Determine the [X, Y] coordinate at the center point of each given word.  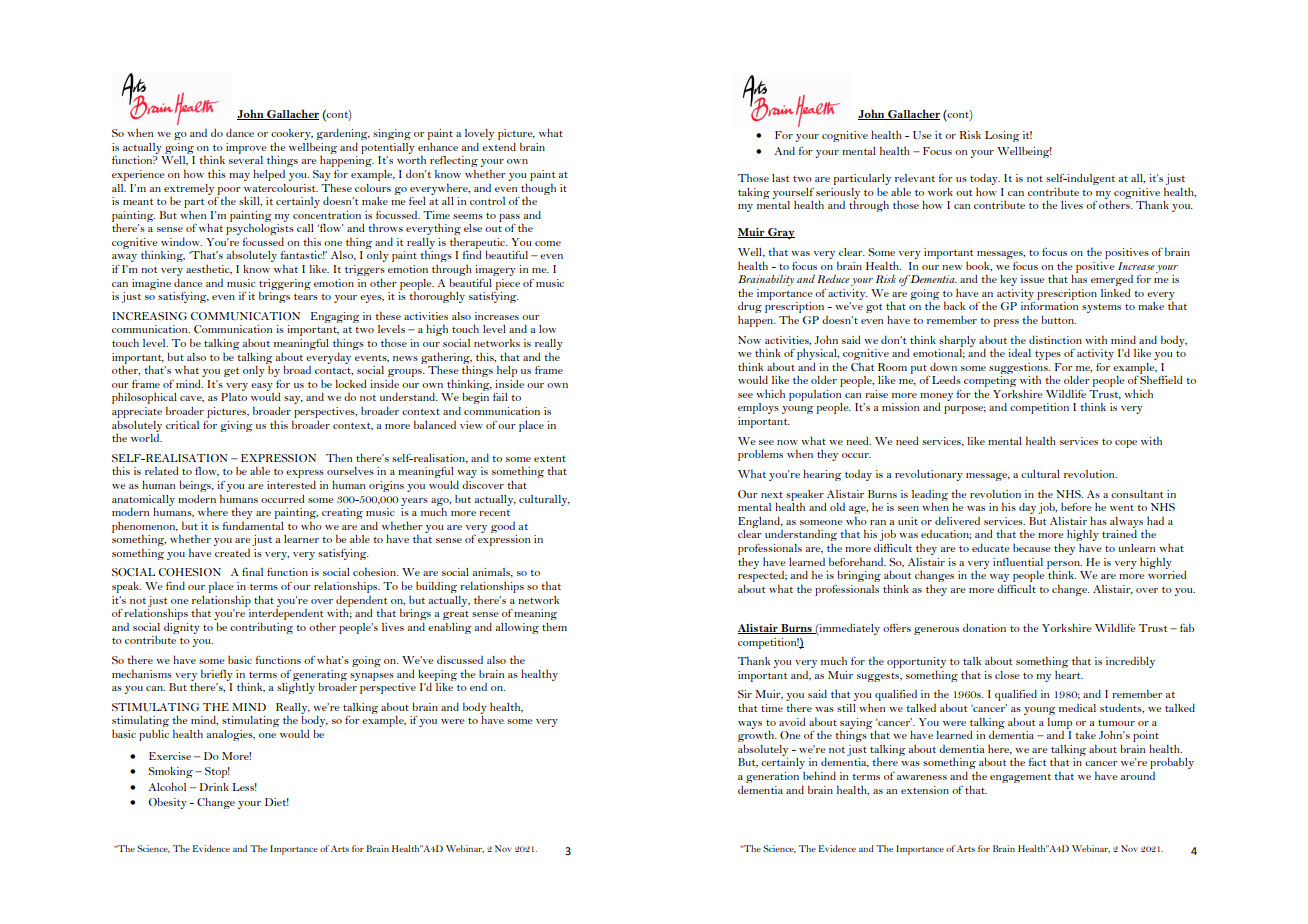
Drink [214, 787]
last [780, 178]
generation [772, 777]
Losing [1002, 136]
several [246, 160]
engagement [1020, 778]
